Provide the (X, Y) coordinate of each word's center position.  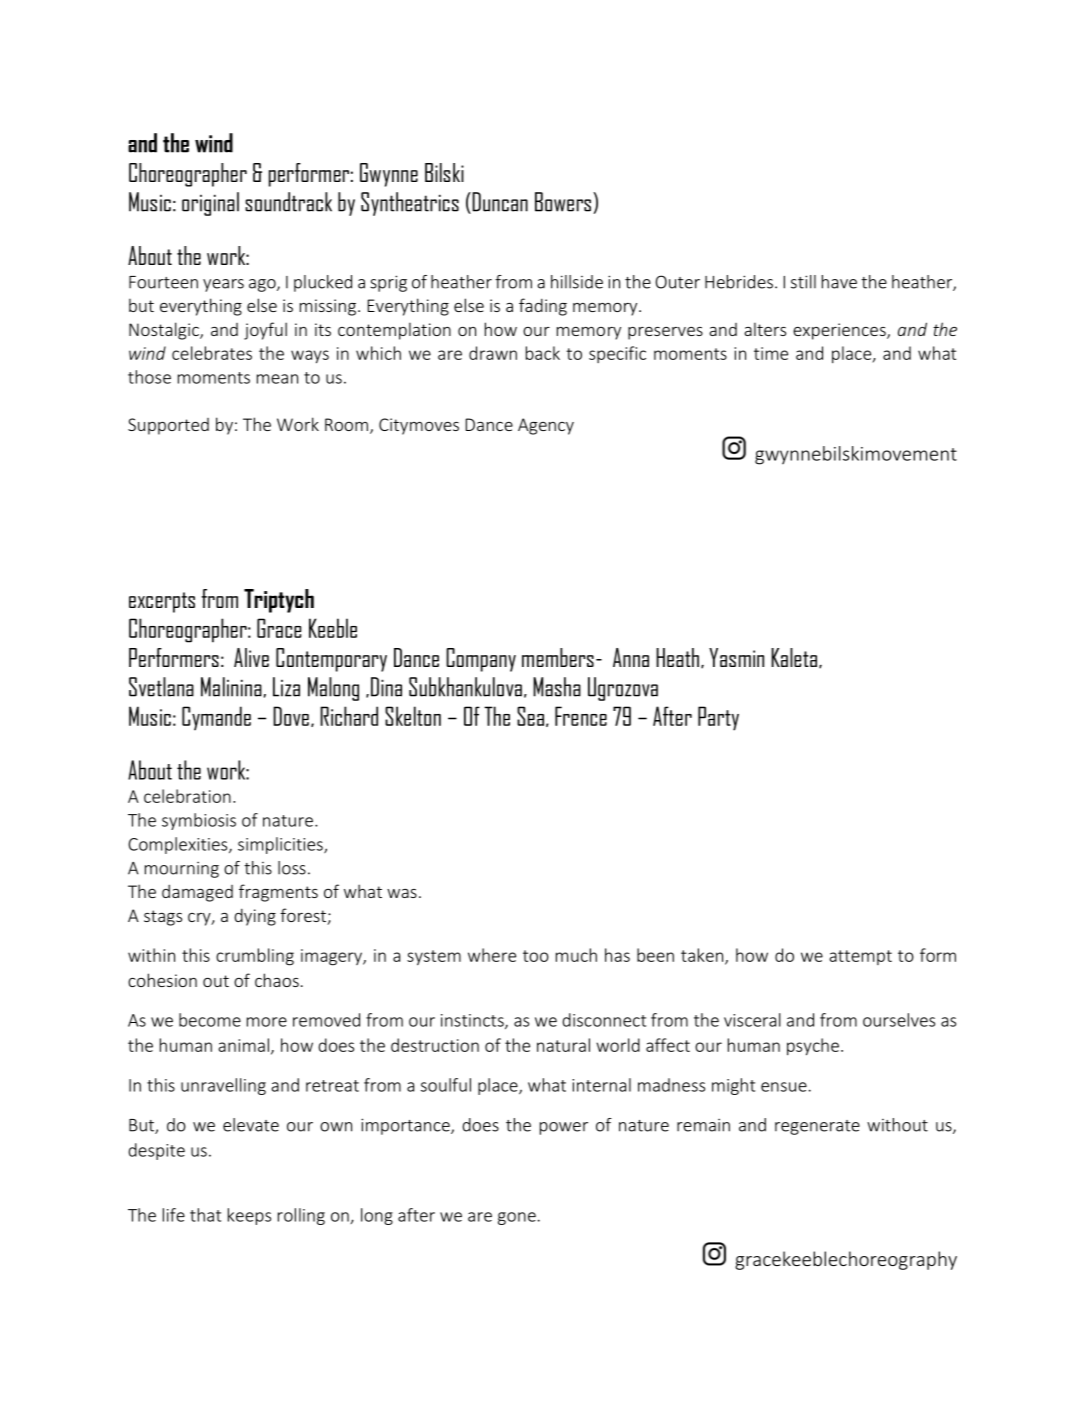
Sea (530, 716)
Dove (291, 716)
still (803, 282)
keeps (249, 1216)
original (210, 204)
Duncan (499, 203)
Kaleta (794, 657)
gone (517, 1218)
